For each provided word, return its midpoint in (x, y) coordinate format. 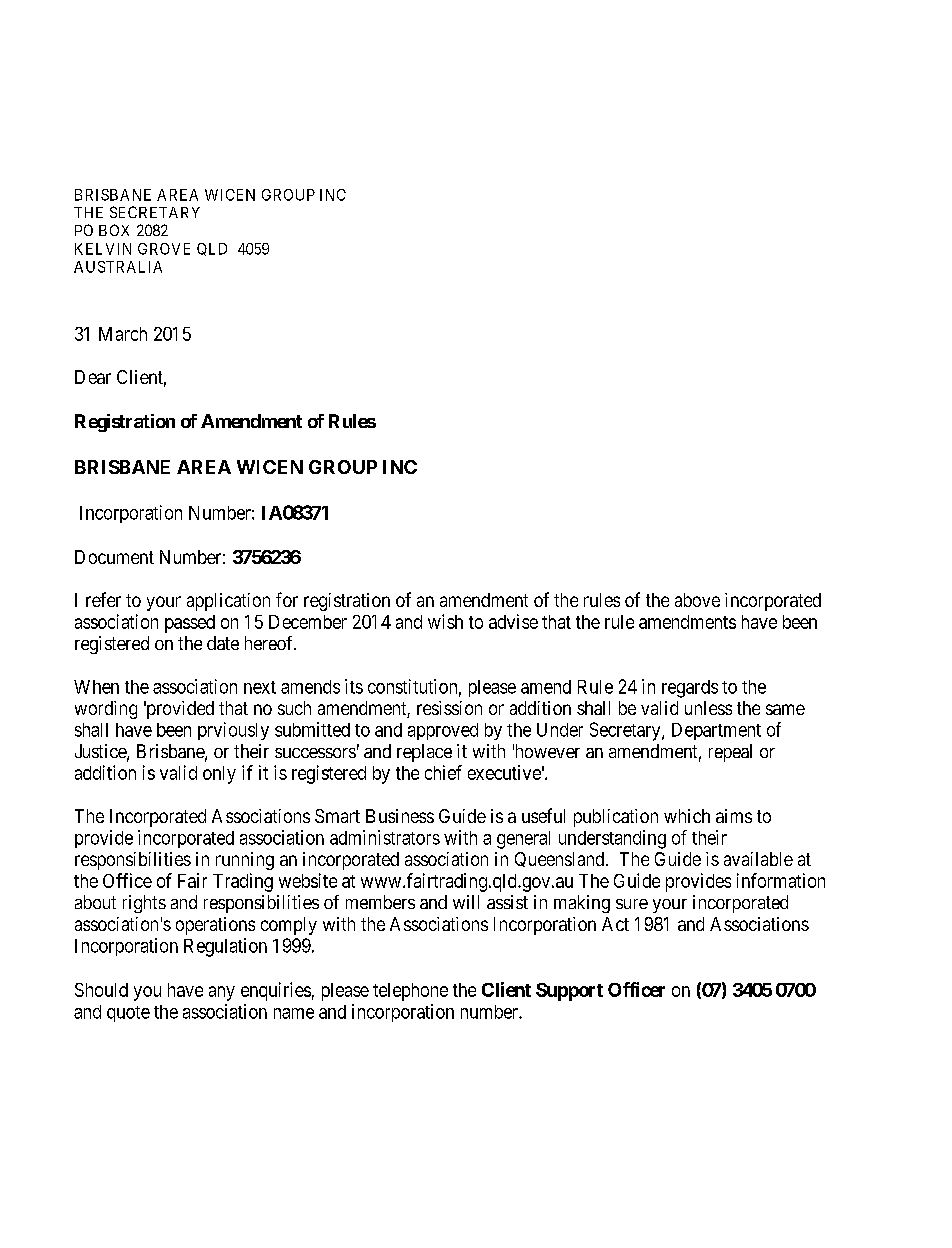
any (222, 993)
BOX (114, 230)
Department (716, 731)
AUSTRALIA (118, 267)
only (219, 775)
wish (445, 621)
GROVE (164, 249)
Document (114, 557)
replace (424, 753)
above (697, 600)
